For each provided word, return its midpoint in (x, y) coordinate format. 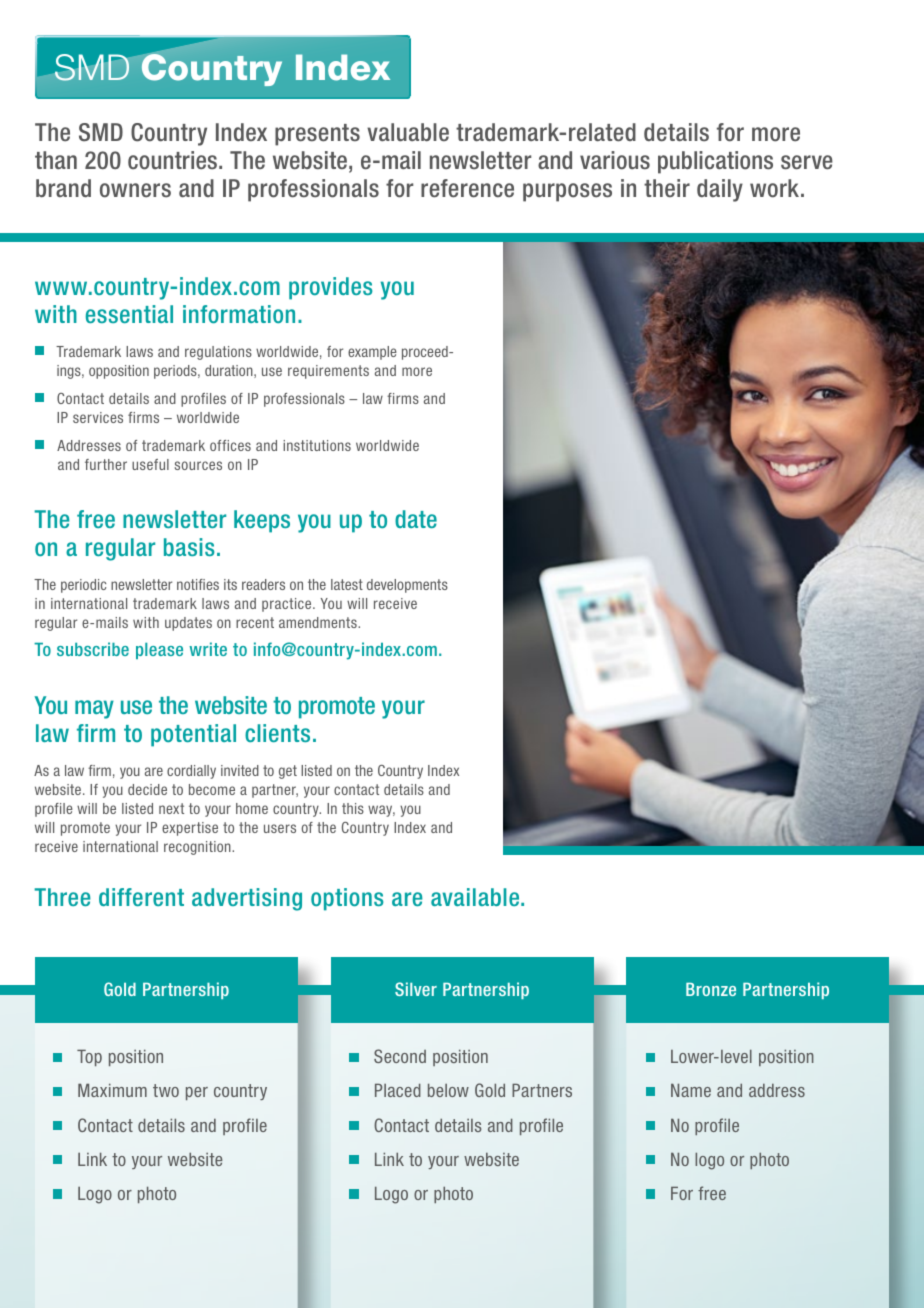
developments (407, 586)
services (98, 417)
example (372, 353)
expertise (190, 829)
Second (400, 1056)
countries (174, 160)
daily (720, 190)
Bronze (711, 989)
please (159, 651)
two (166, 1090)
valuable (408, 132)
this (353, 808)
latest (347, 584)
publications (715, 162)
